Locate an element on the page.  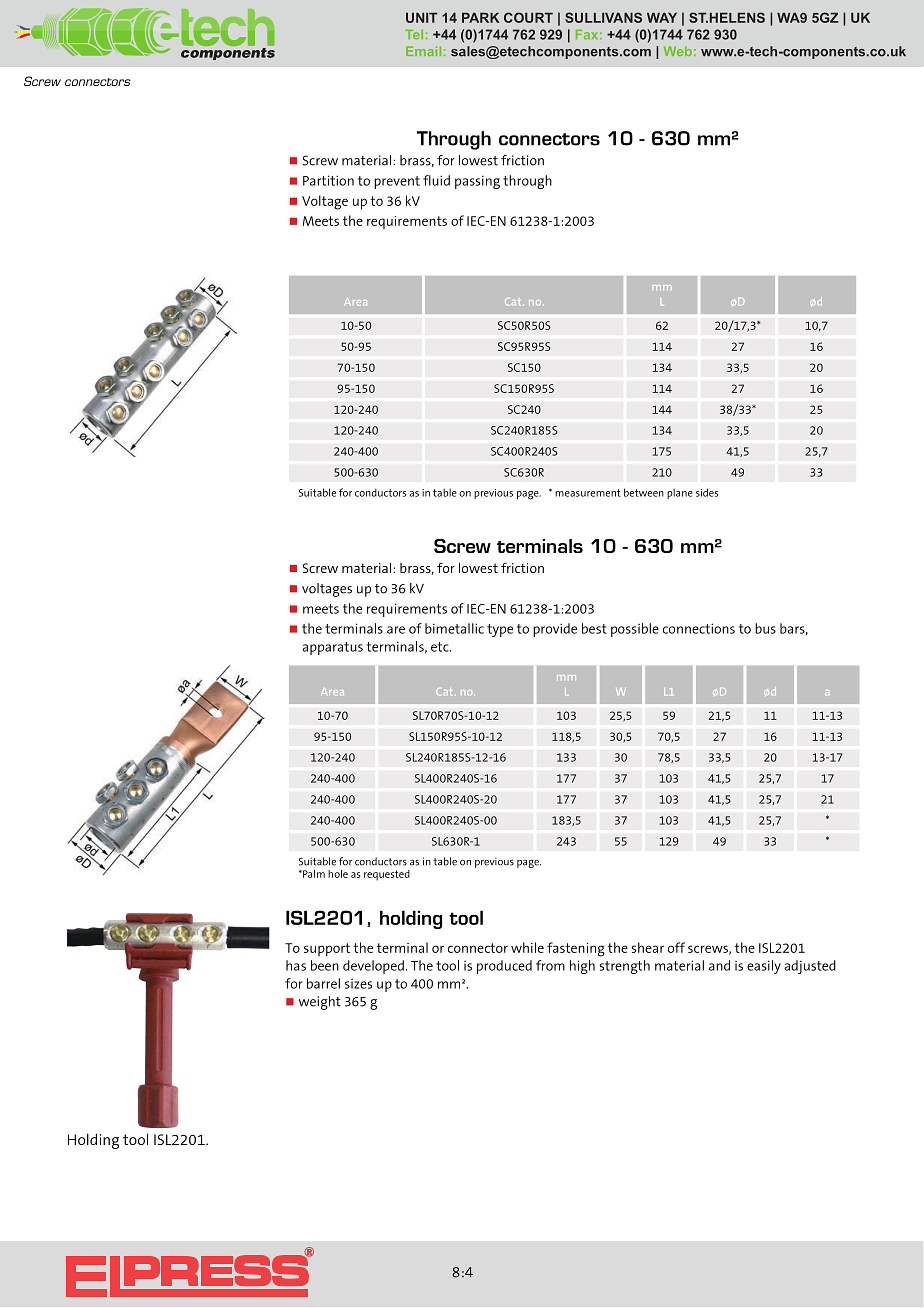
apparatus is located at coordinates (332, 648).
